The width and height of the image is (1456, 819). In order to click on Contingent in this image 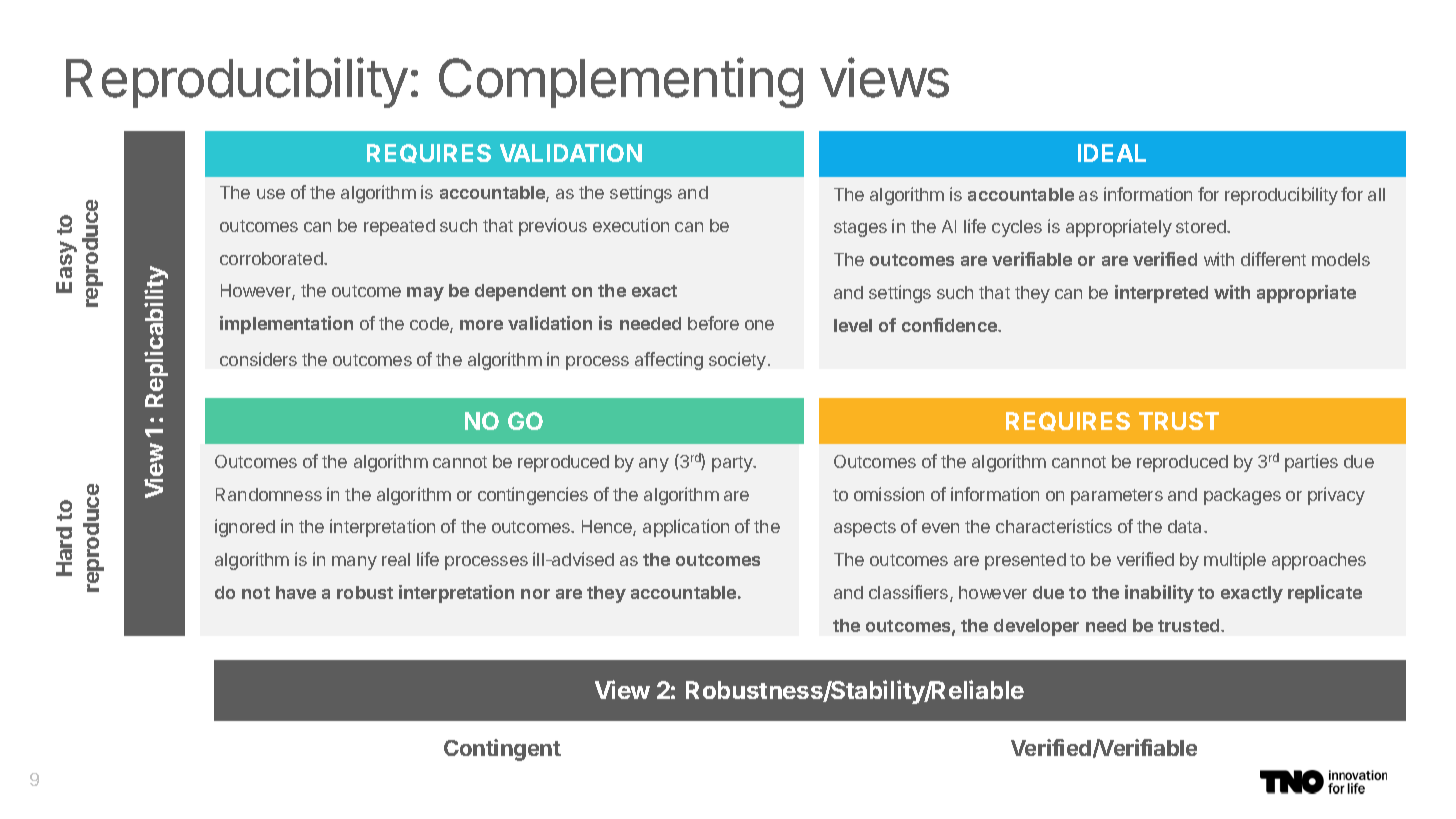, I will do `click(502, 750)`.
